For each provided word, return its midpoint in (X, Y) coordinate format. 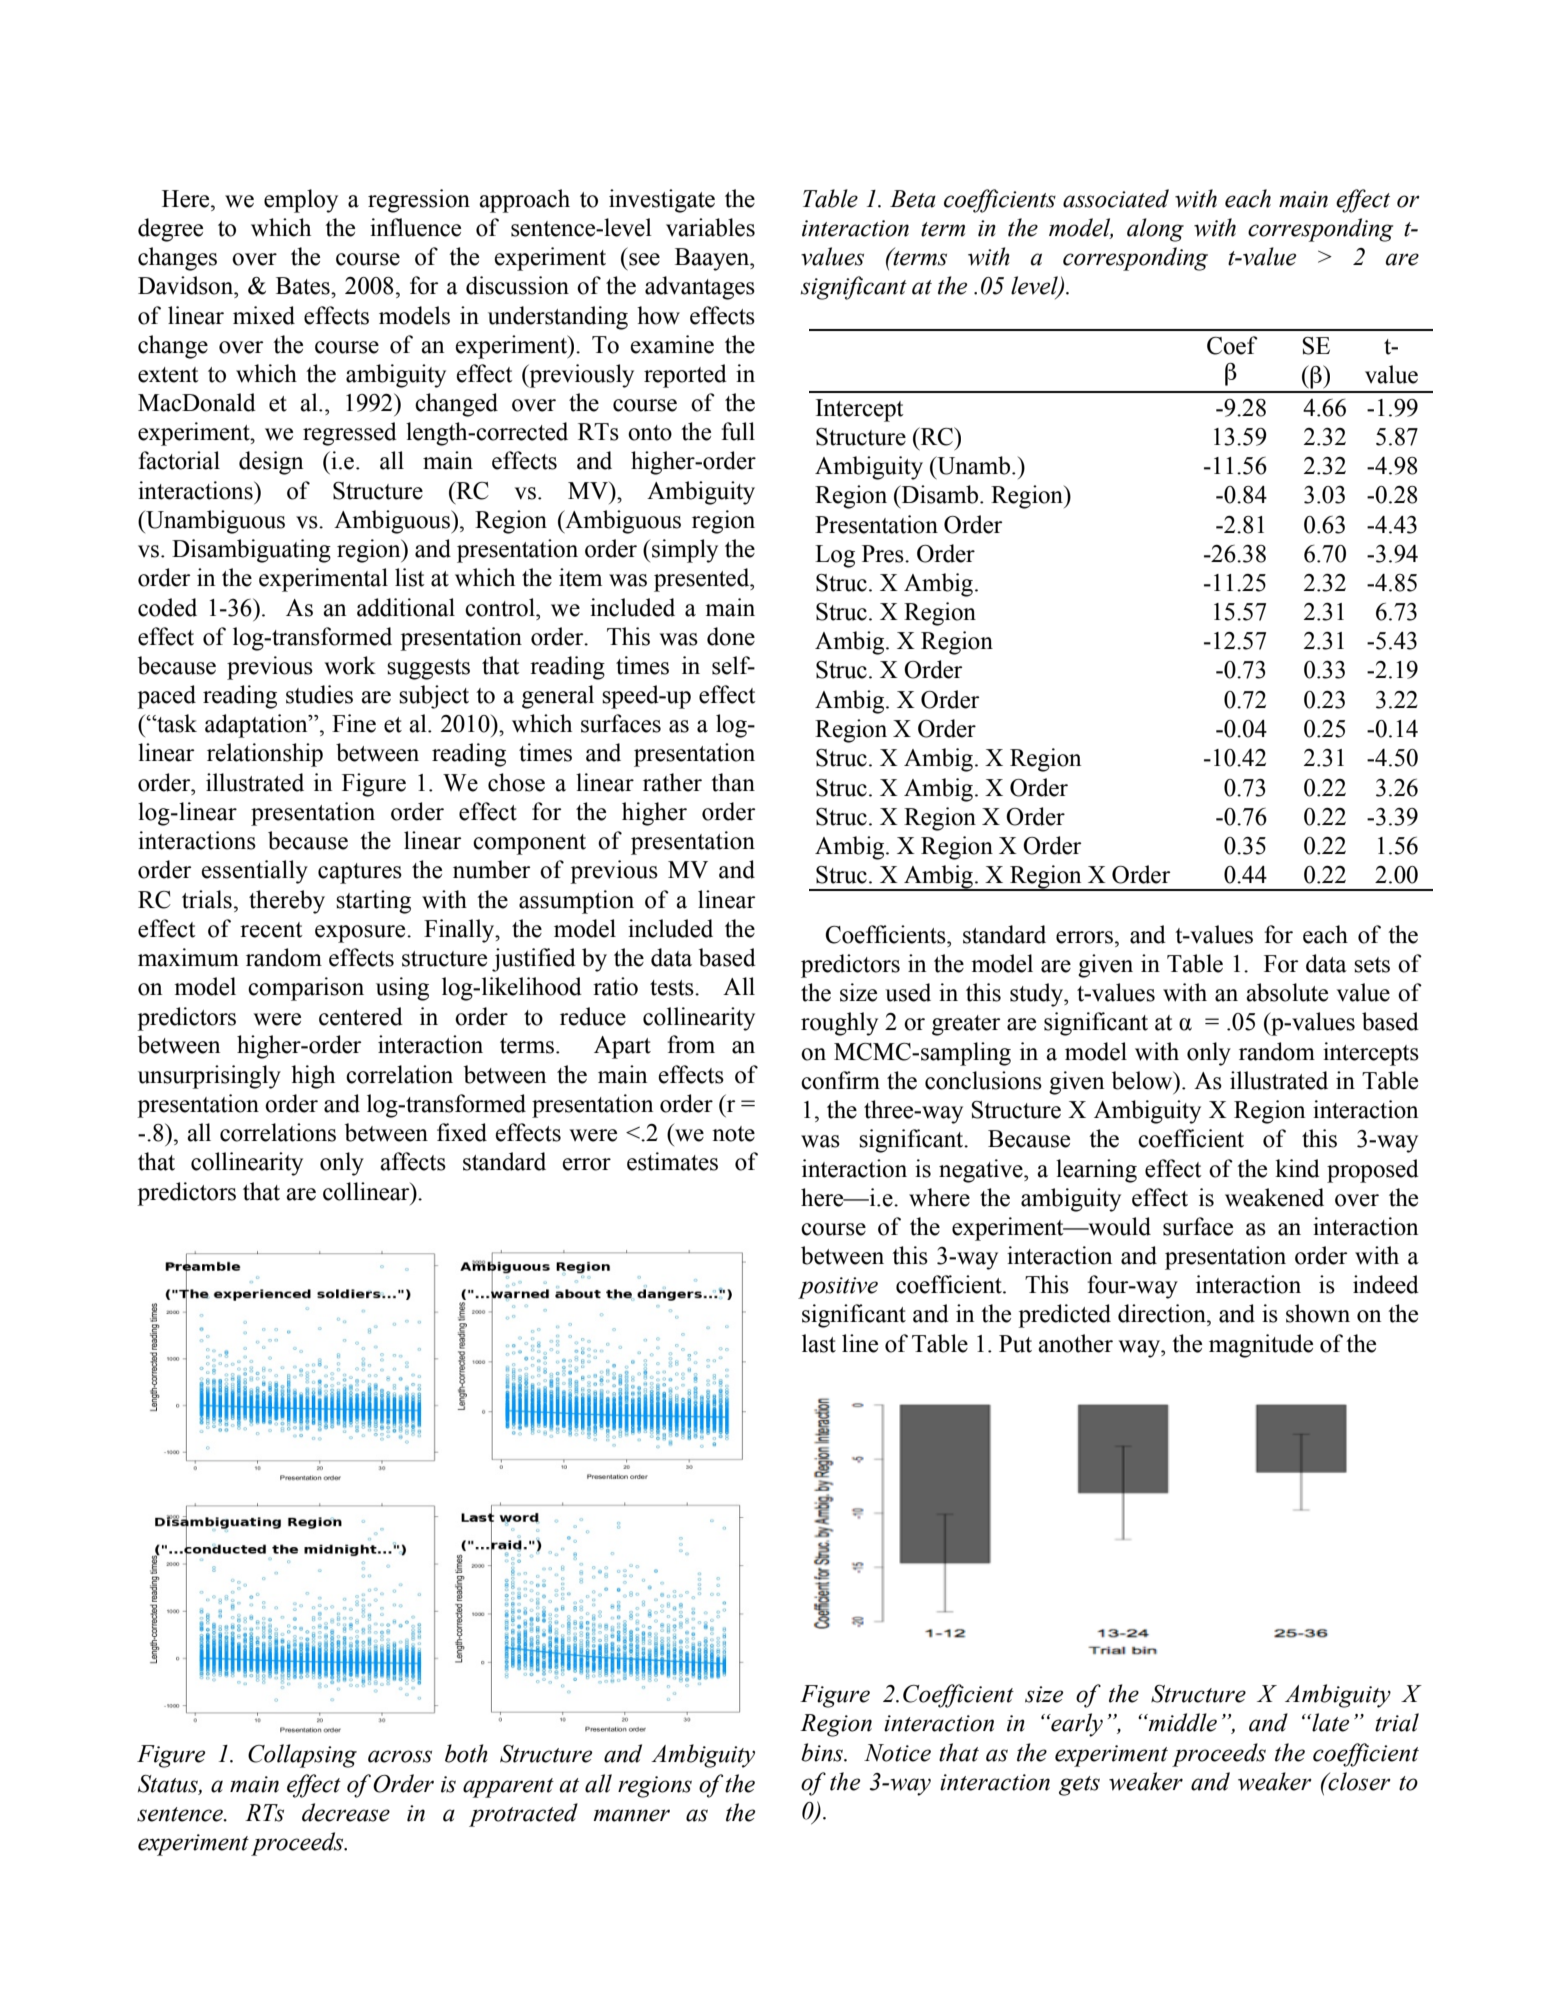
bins (823, 1752)
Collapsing (302, 1756)
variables (710, 227)
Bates (304, 286)
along (1155, 230)
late (1329, 1722)
